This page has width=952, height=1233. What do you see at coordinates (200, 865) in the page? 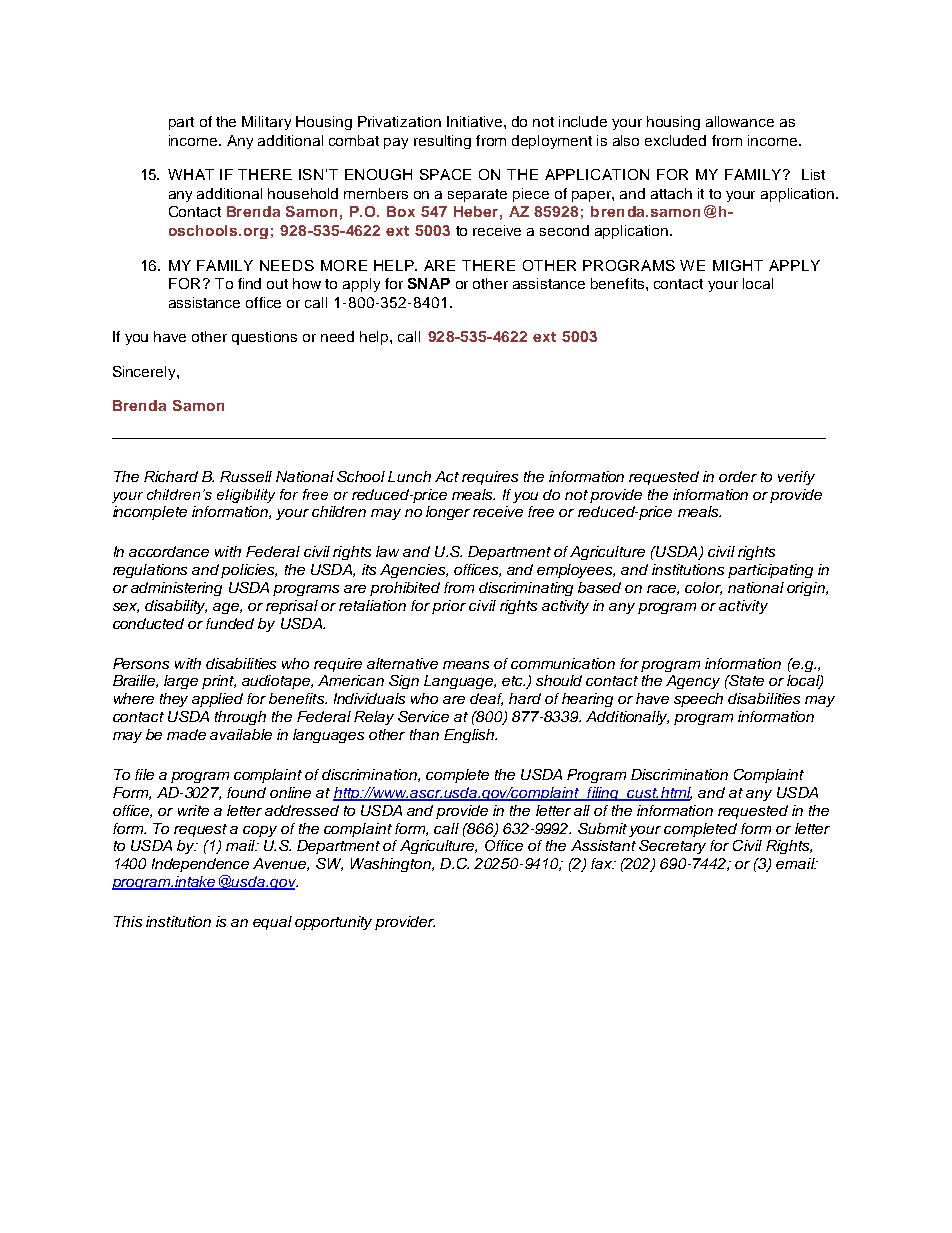
I see `Independence` at bounding box center [200, 865].
